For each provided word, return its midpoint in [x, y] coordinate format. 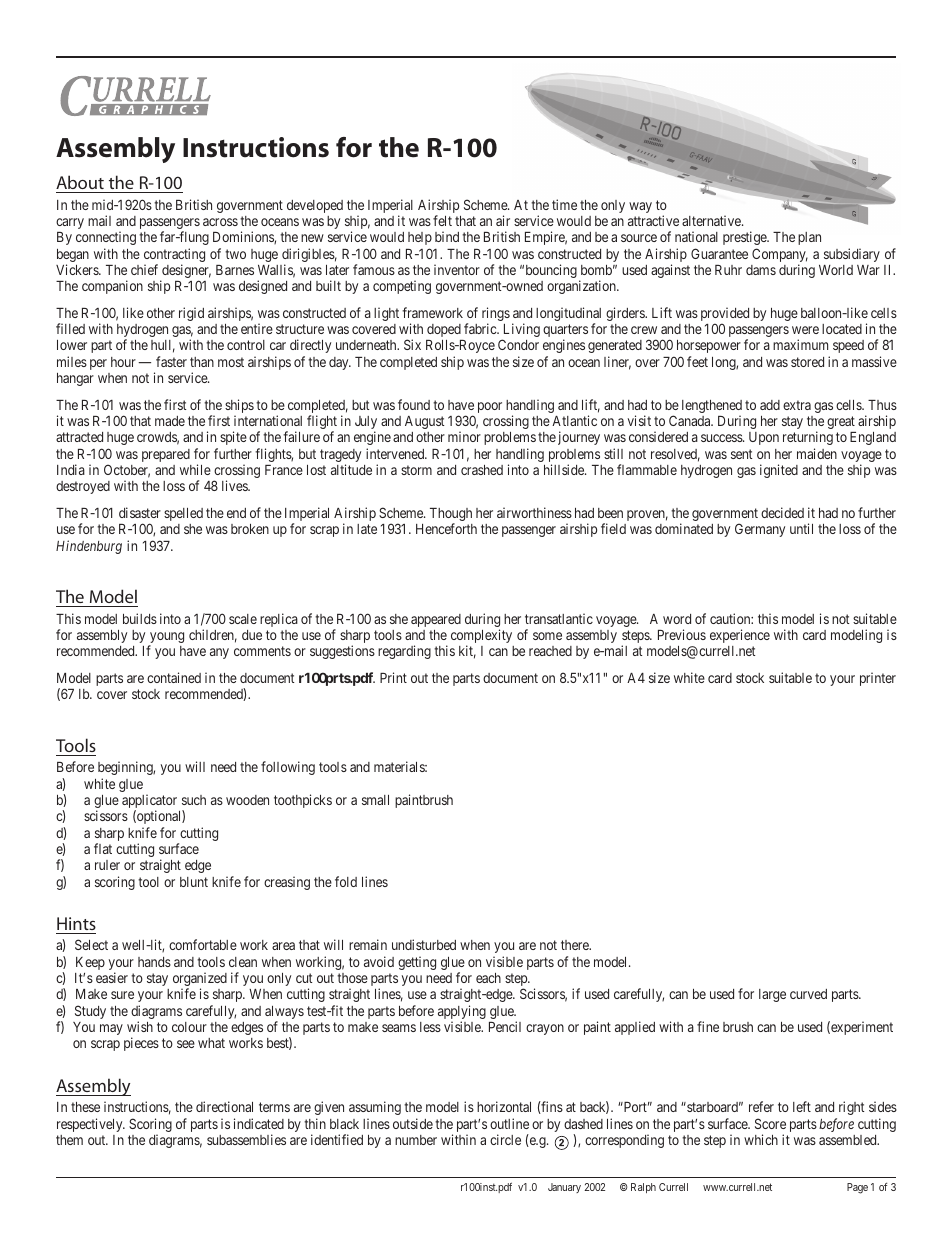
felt [442, 220]
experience [740, 636]
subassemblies [246, 1139]
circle [505, 1139]
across [220, 222]
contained [174, 677]
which [761, 1139]
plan [809, 238]
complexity [481, 637]
